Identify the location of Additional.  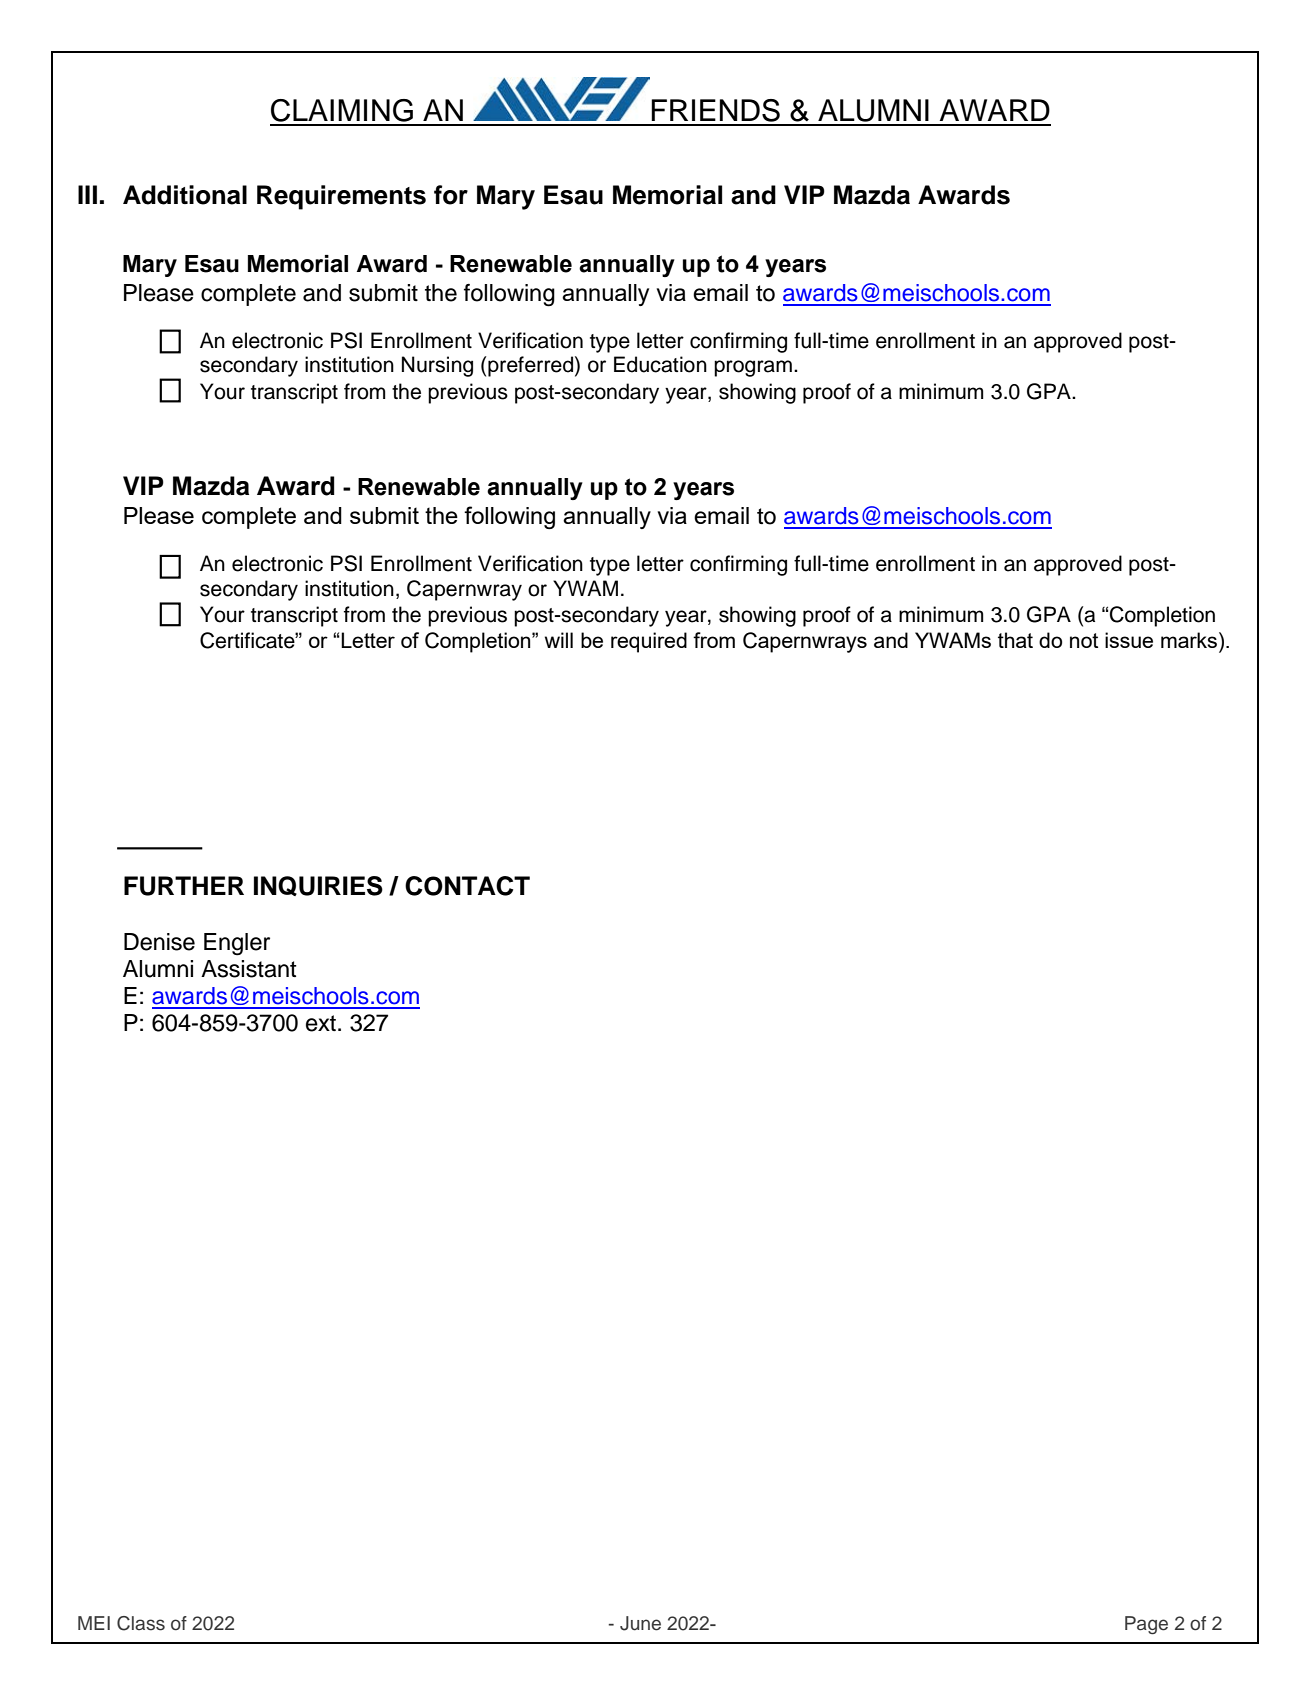
(185, 195).
